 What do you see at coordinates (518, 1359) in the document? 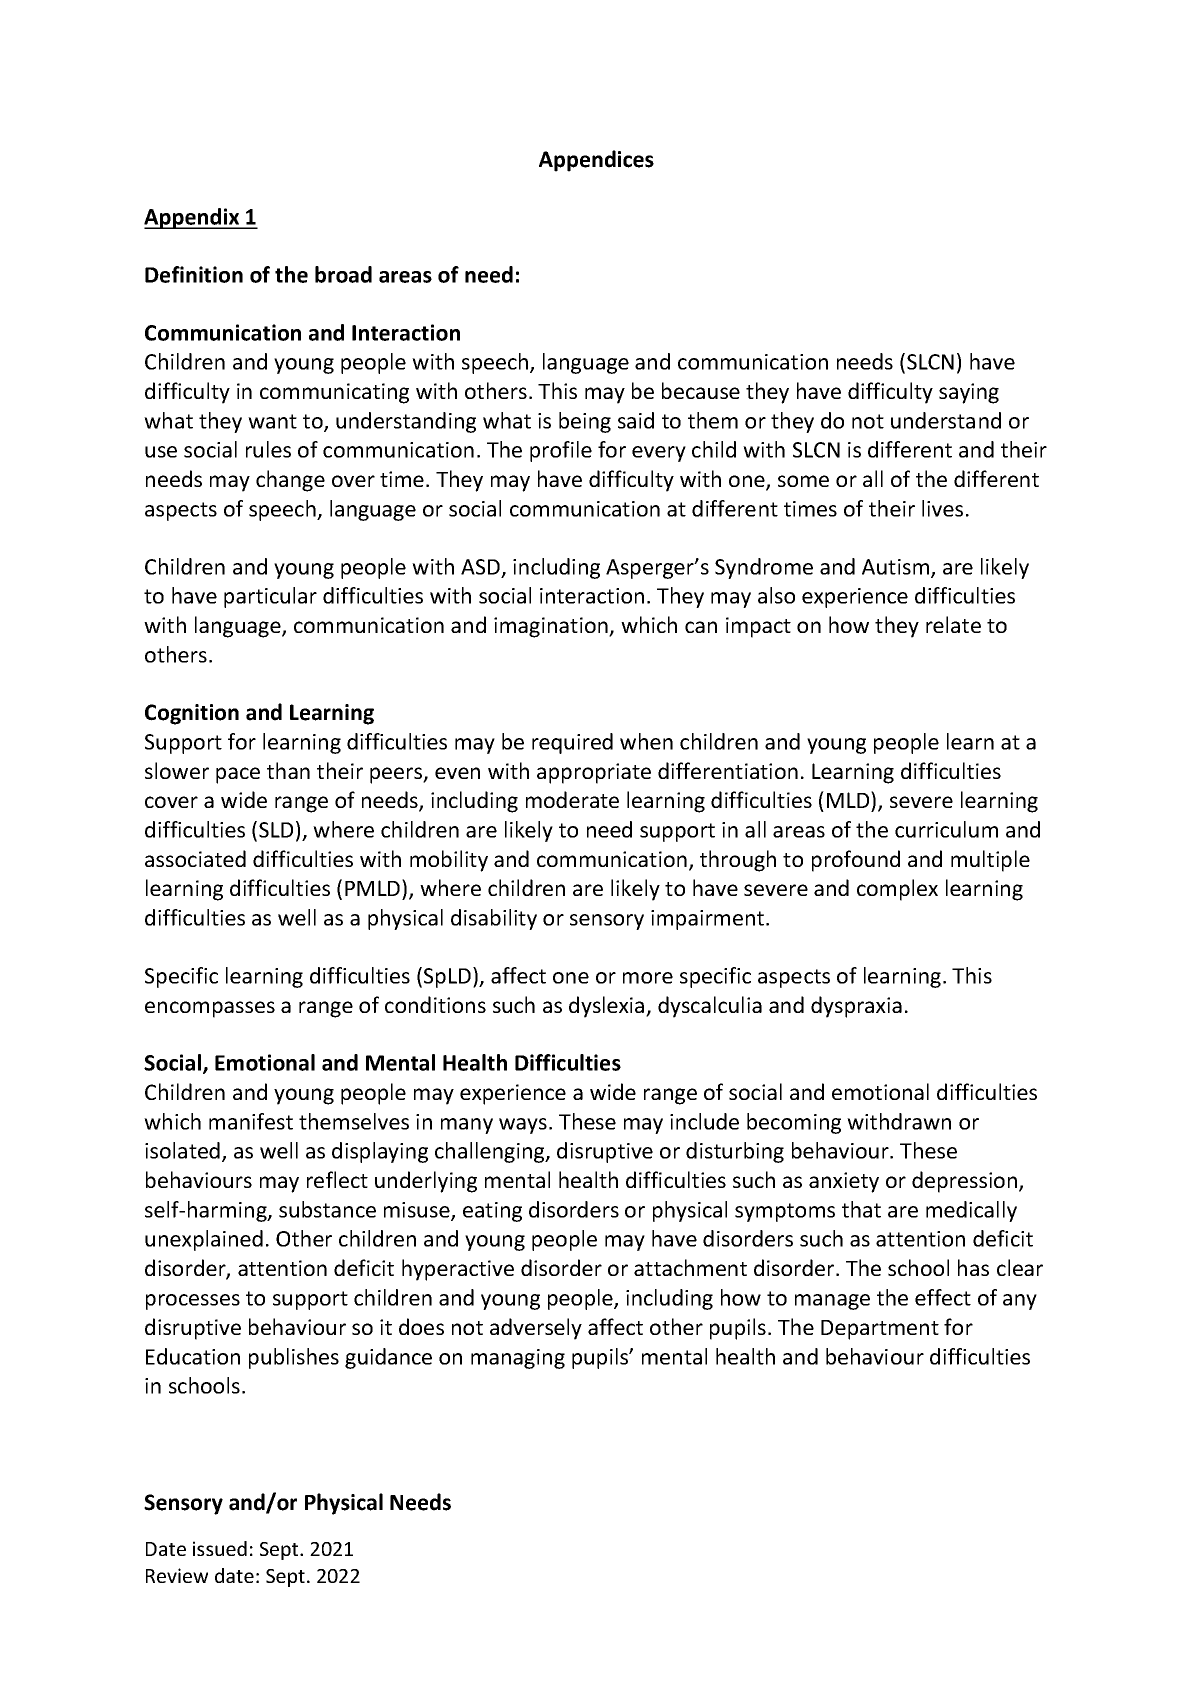
I see `managing` at bounding box center [518, 1359].
